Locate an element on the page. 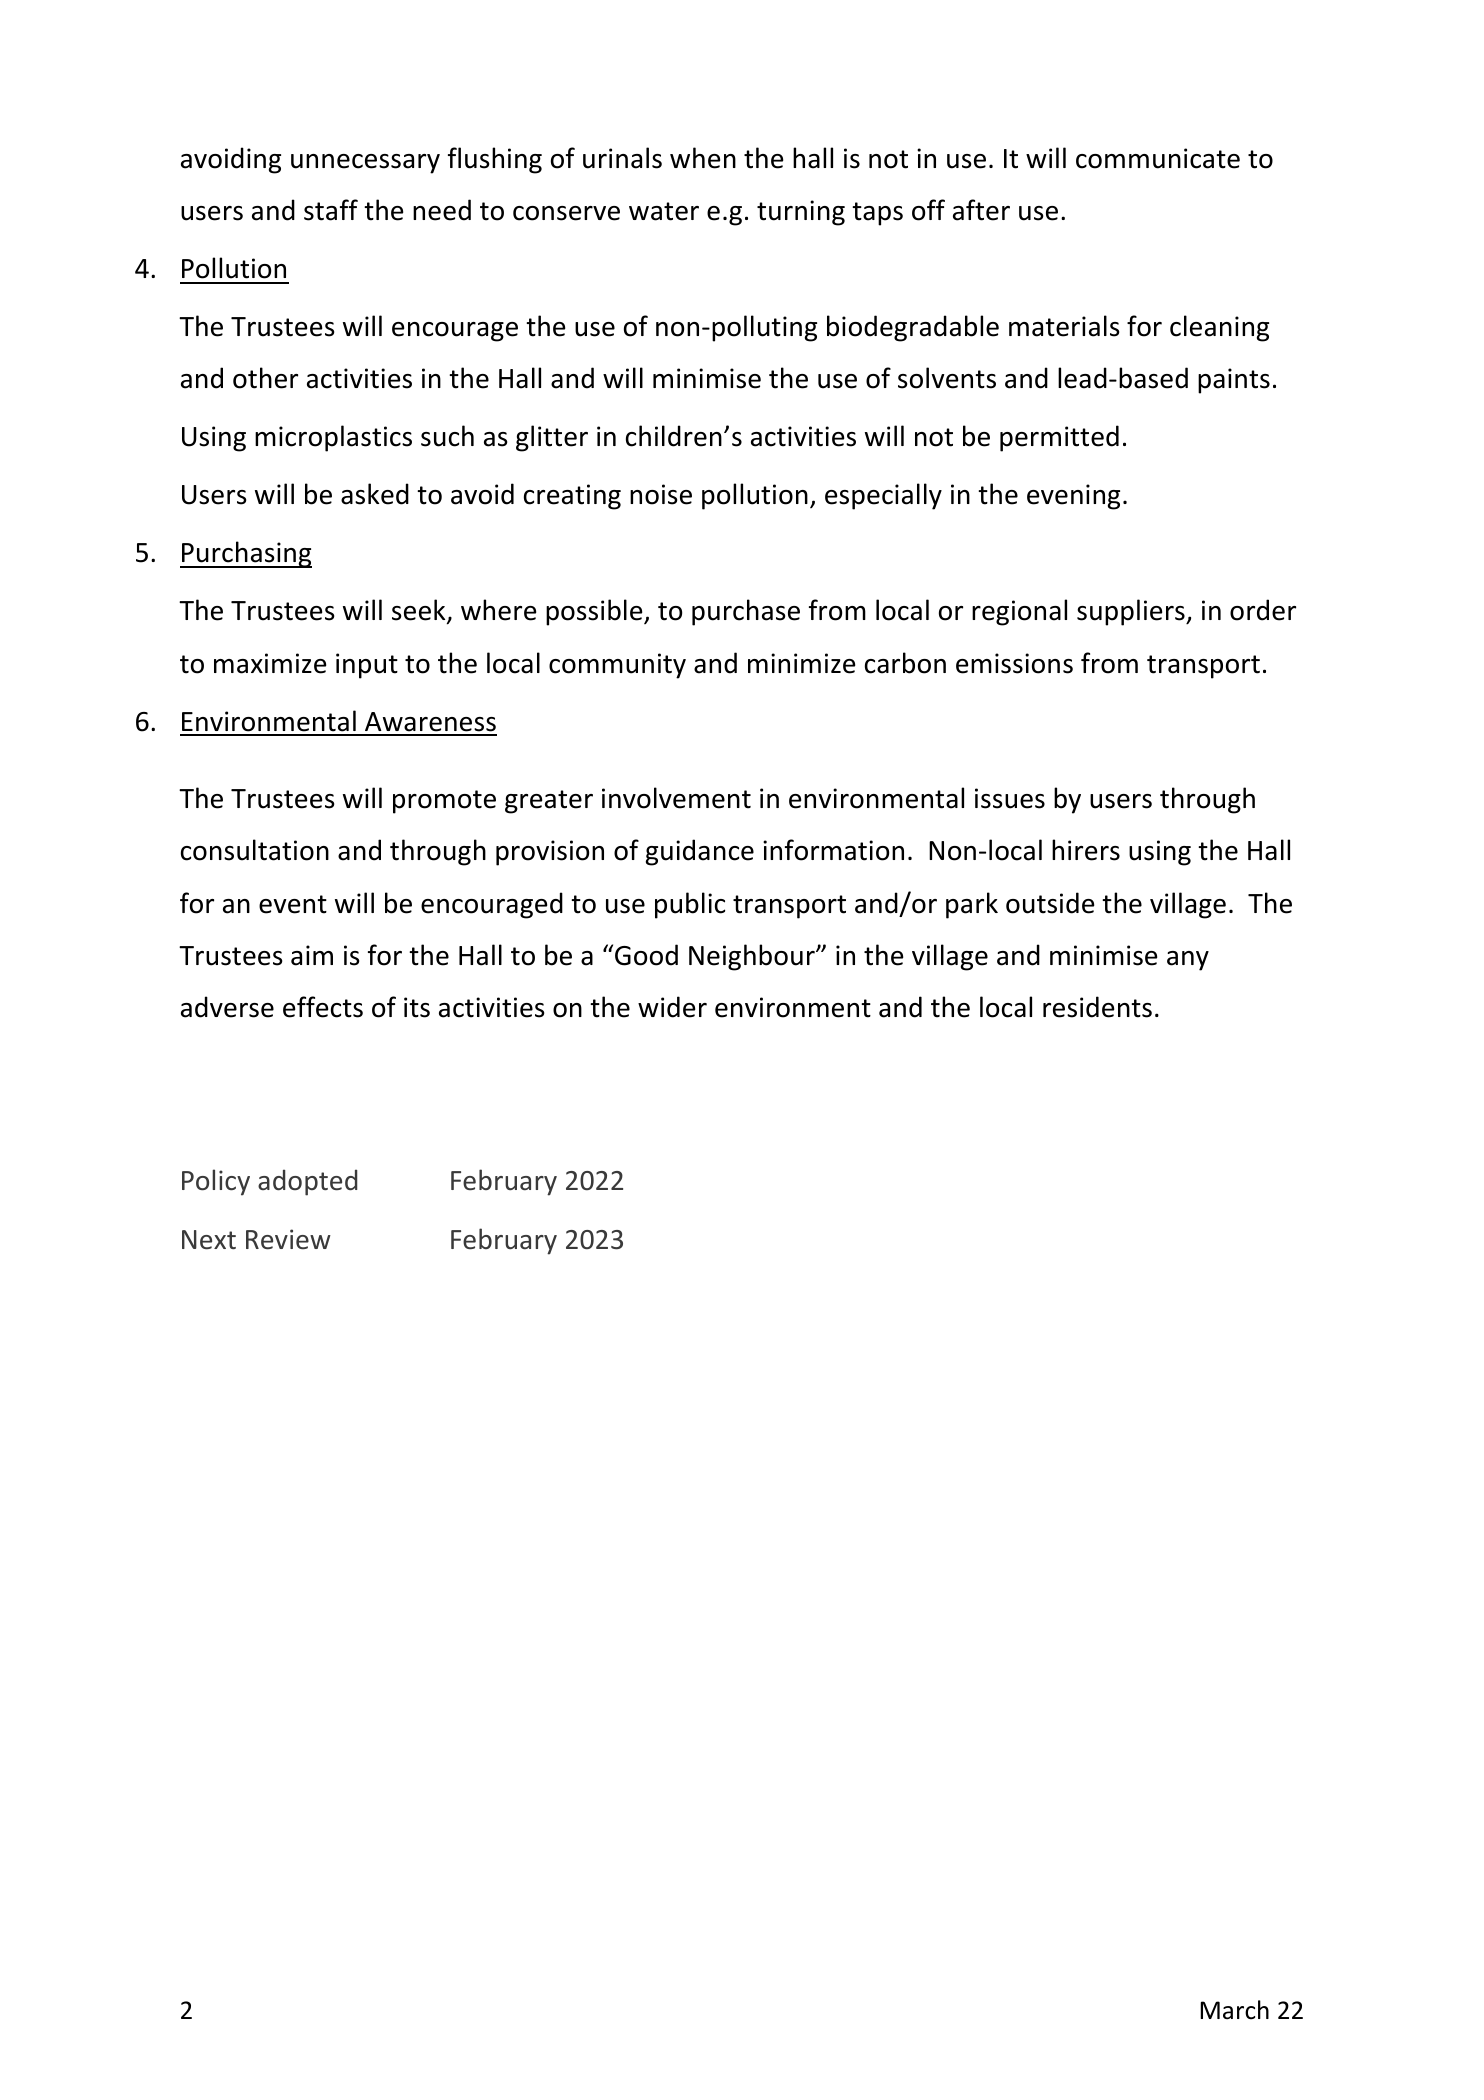  adopted is located at coordinates (308, 1182).
